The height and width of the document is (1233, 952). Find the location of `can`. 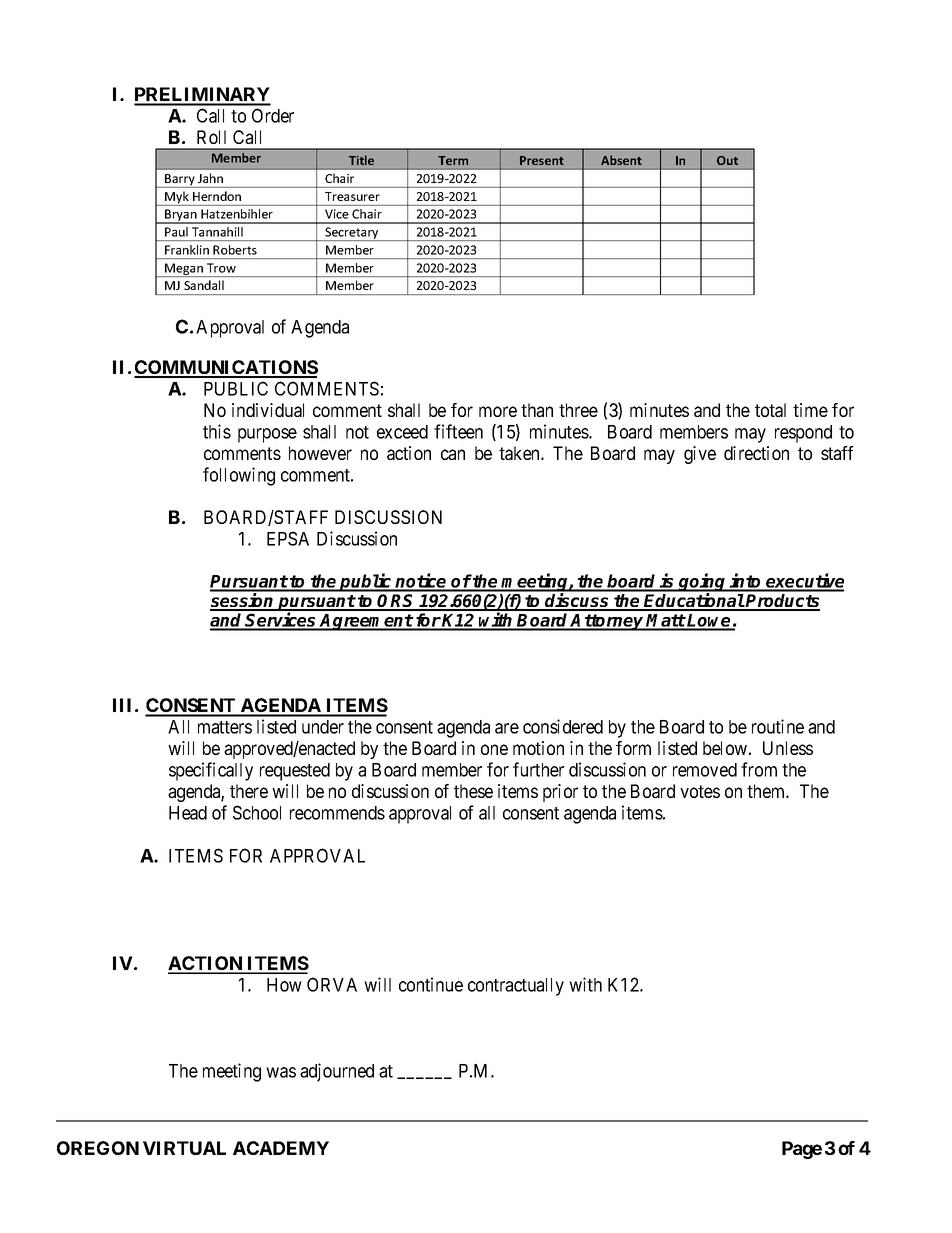

can is located at coordinates (453, 454).
